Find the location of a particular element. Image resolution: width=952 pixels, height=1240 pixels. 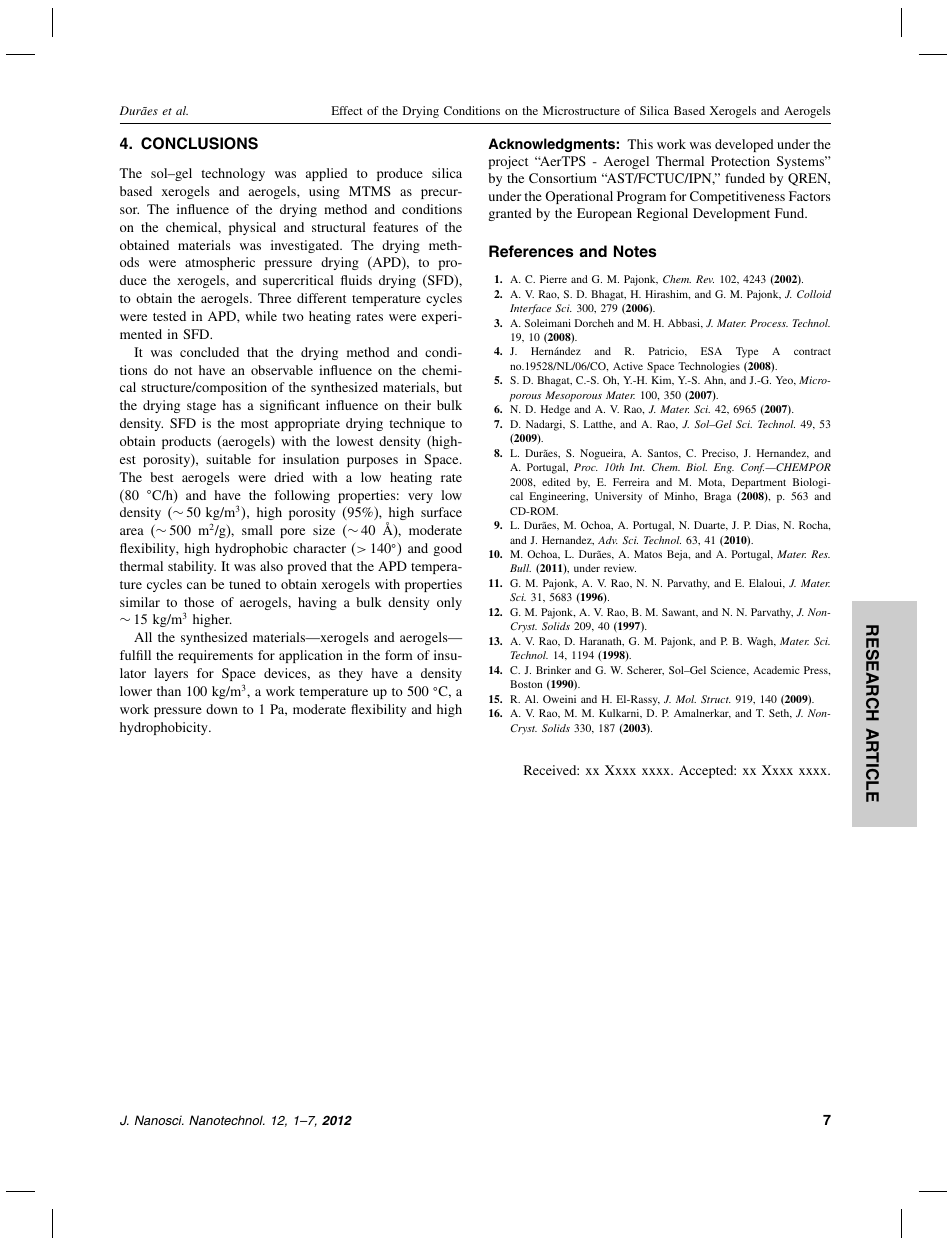

surface is located at coordinates (441, 512).
